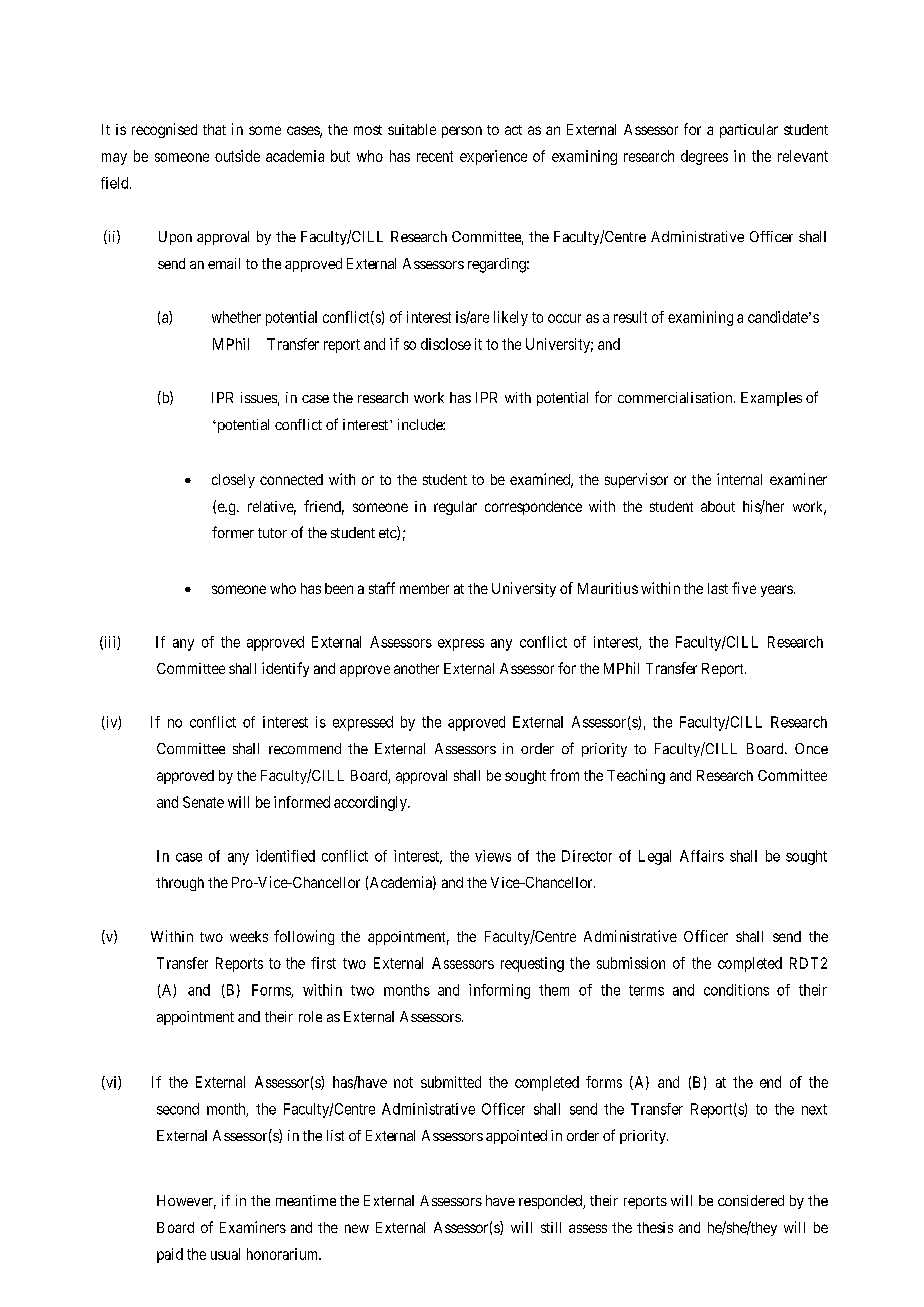 This screenshot has width=924, height=1307. Describe the element at coordinates (225, 1254) in the screenshot. I see `usual` at that location.
